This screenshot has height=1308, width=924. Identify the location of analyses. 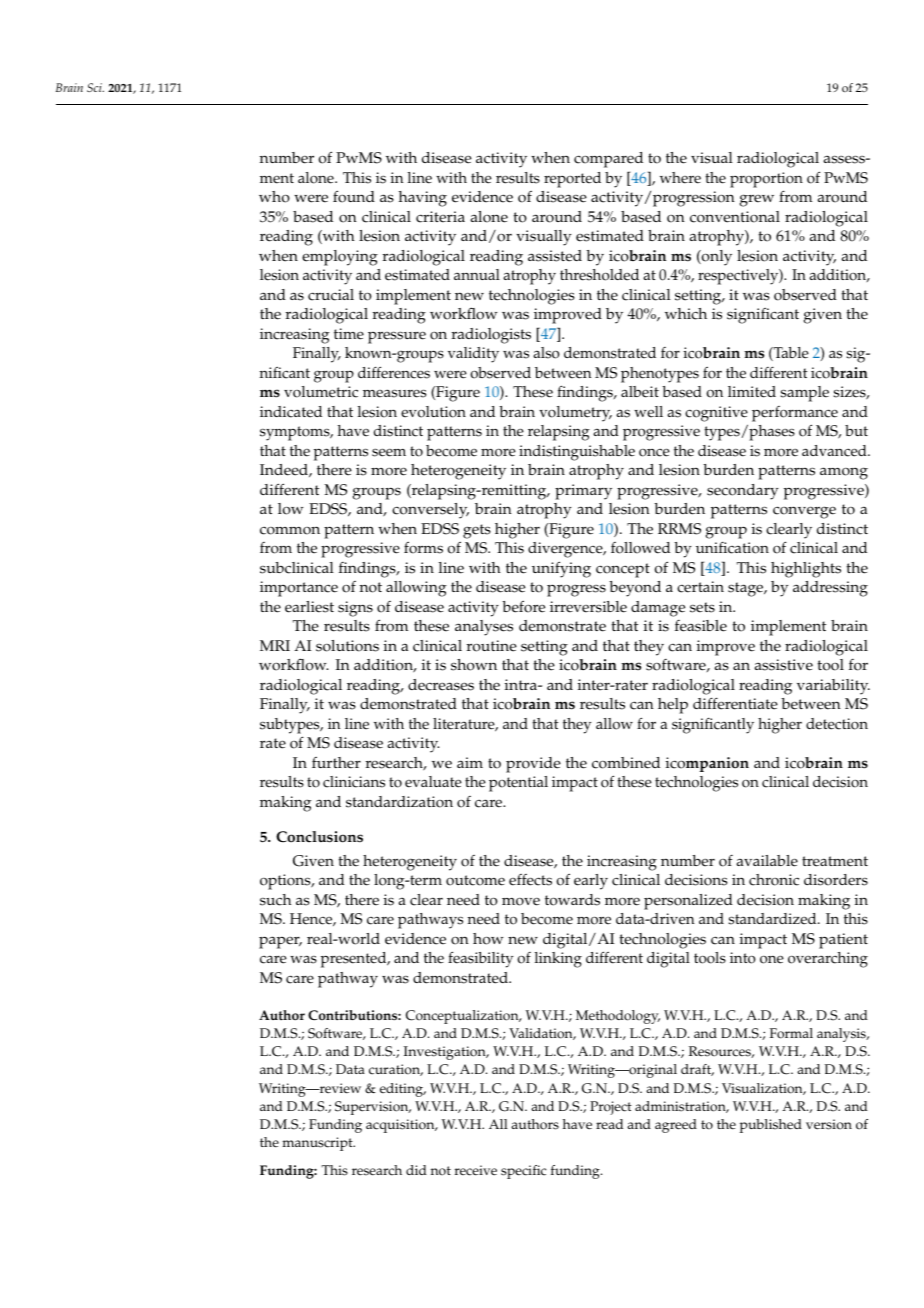
(484, 628).
